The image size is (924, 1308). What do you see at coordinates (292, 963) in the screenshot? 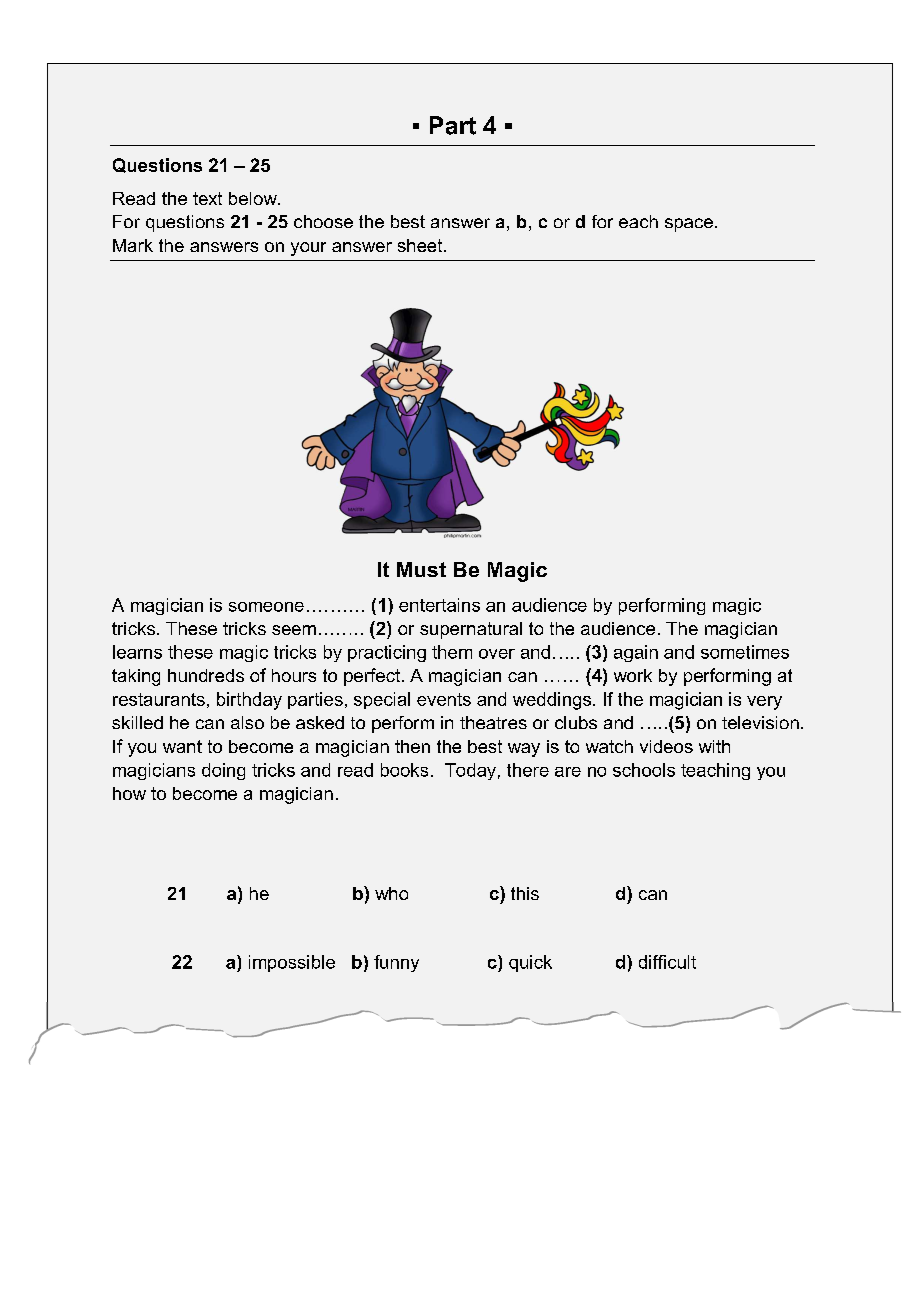
I see `impossible` at bounding box center [292, 963].
